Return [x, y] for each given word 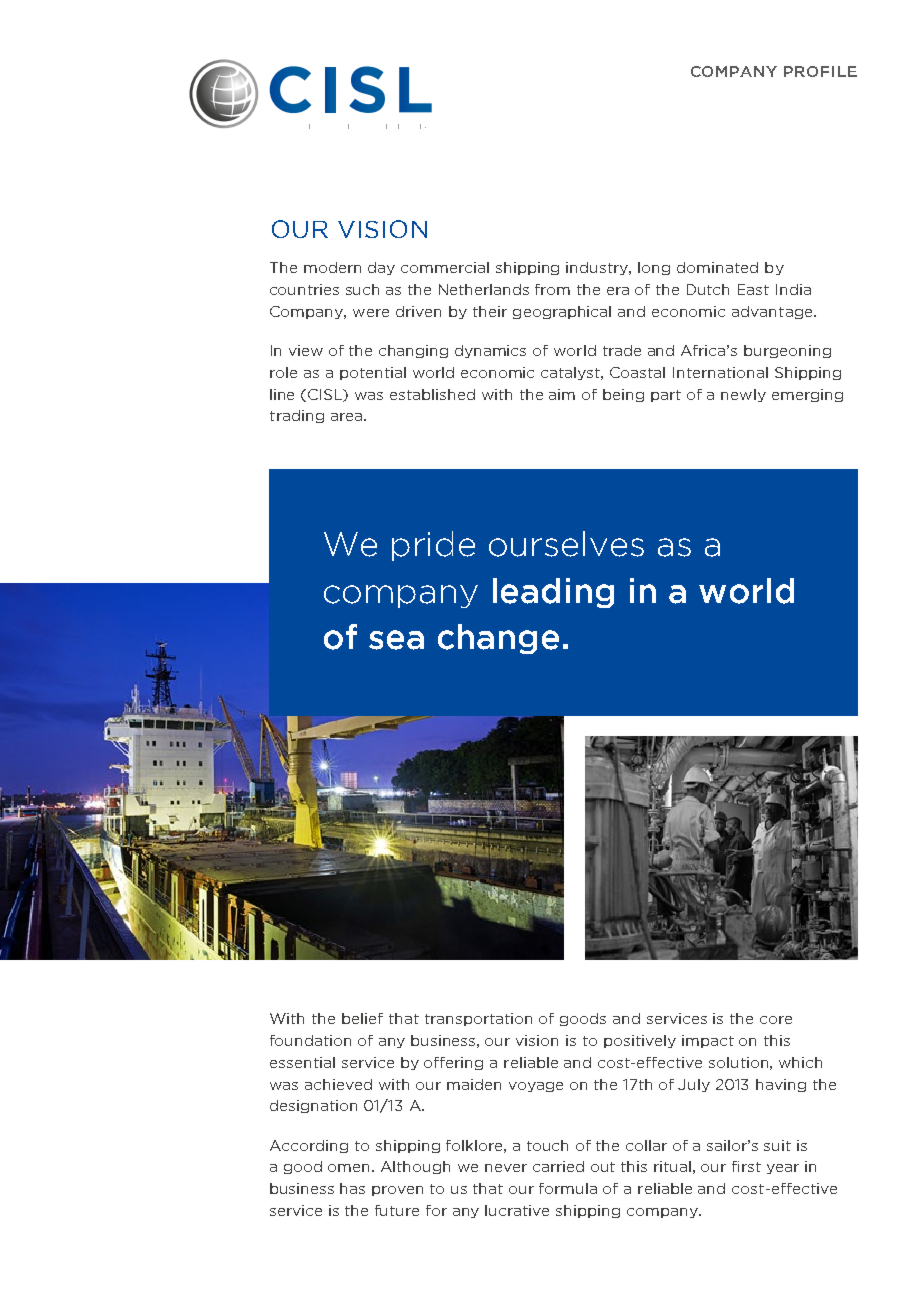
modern [332, 267]
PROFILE [820, 71]
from [552, 289]
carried [558, 1166]
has [352, 1188]
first [746, 1166]
